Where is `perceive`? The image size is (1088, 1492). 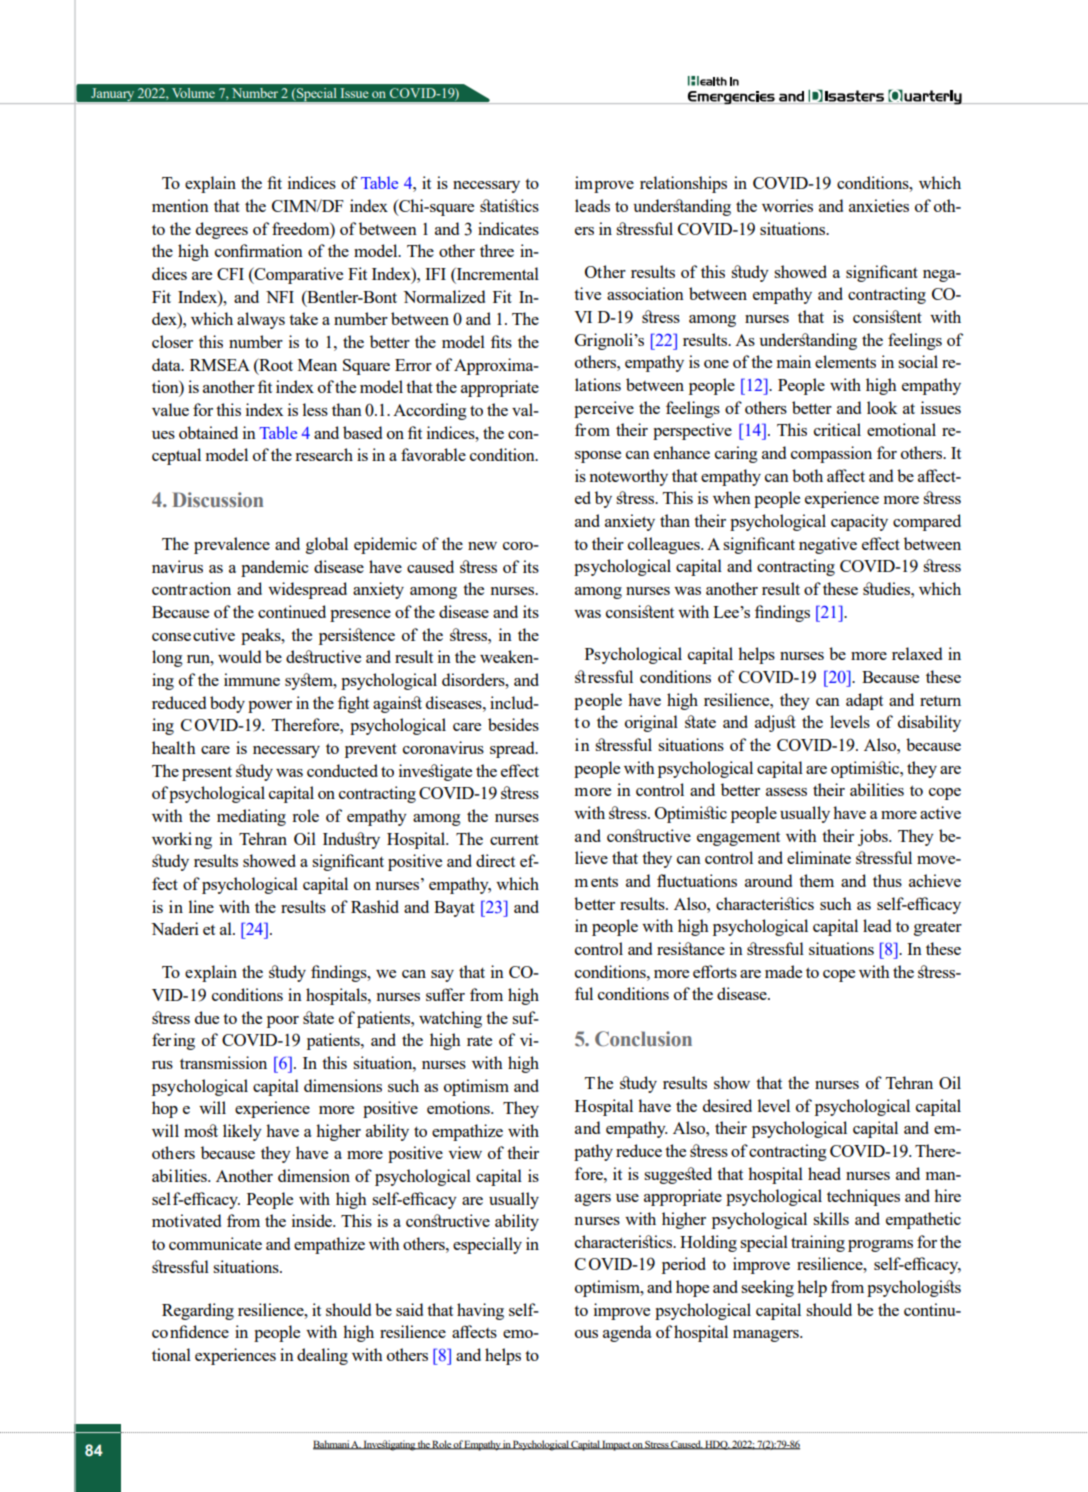 perceive is located at coordinates (604, 409).
